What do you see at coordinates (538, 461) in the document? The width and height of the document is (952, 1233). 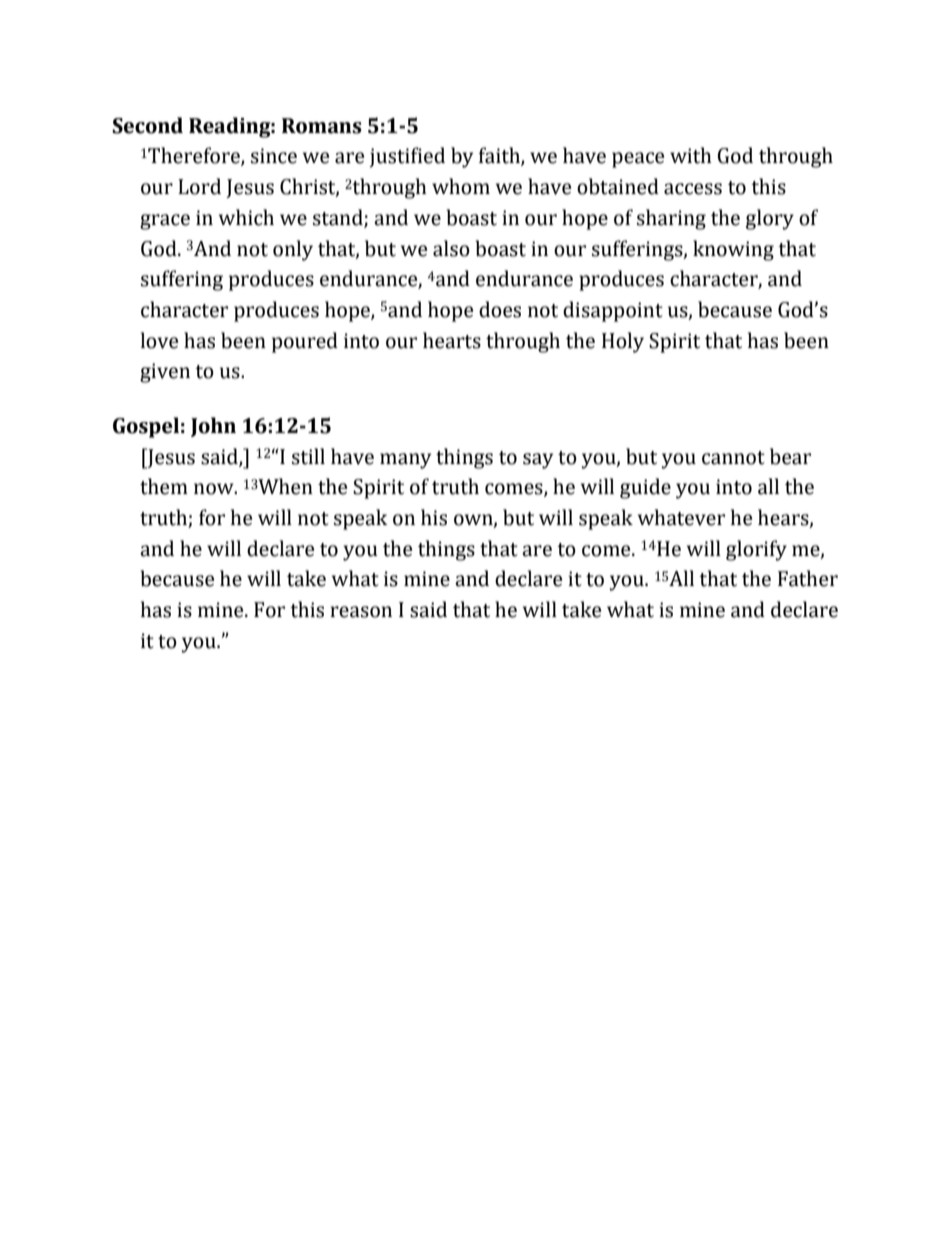 I see `say` at bounding box center [538, 461].
